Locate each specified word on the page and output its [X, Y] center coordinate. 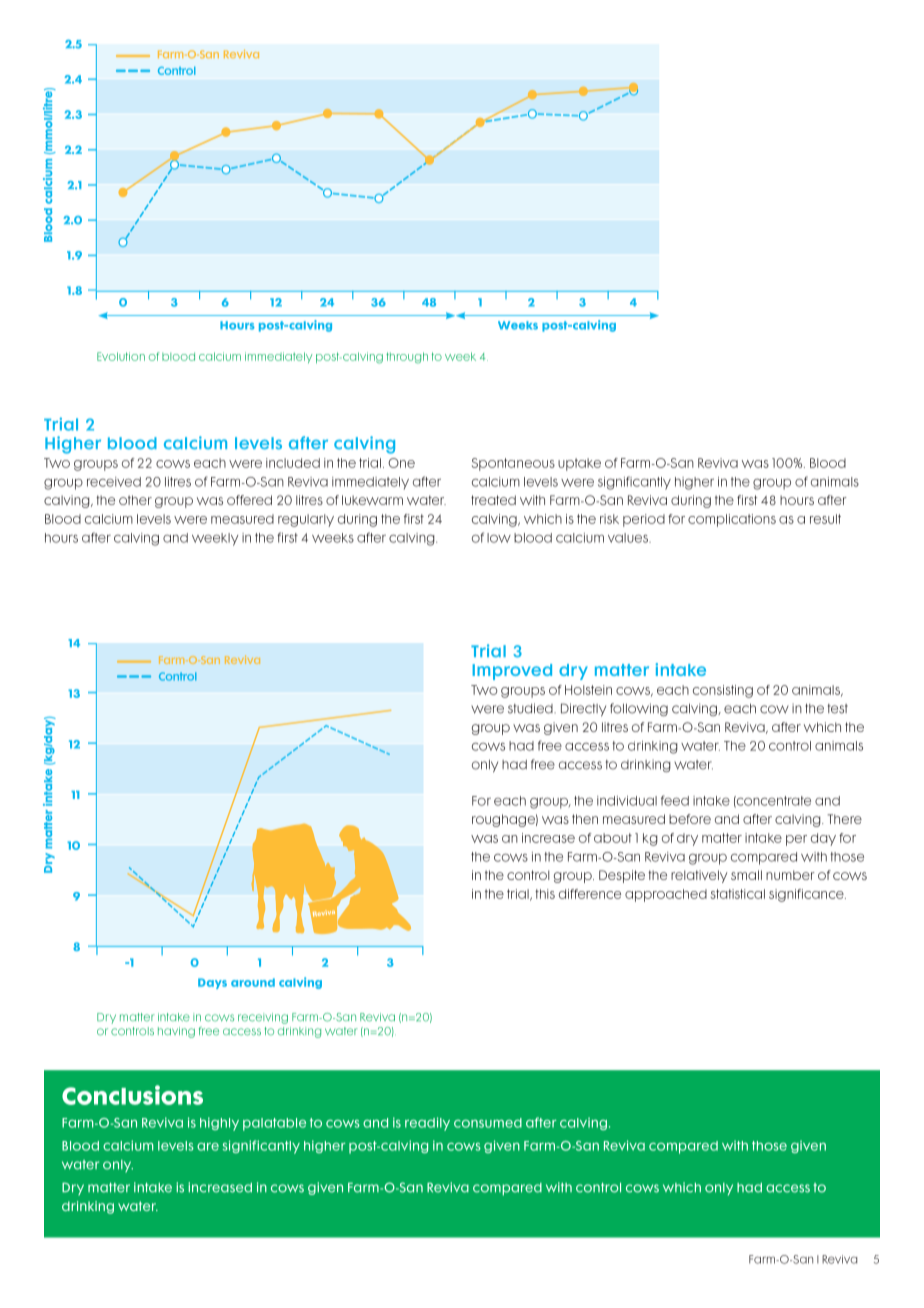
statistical [738, 894]
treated [493, 500]
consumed [488, 1123]
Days [212, 983]
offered [249, 500]
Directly [583, 710]
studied [531, 708]
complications [732, 520]
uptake [579, 464]
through [407, 358]
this [545, 894]
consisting [723, 691]
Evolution [121, 356]
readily [427, 1124]
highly [219, 1124]
